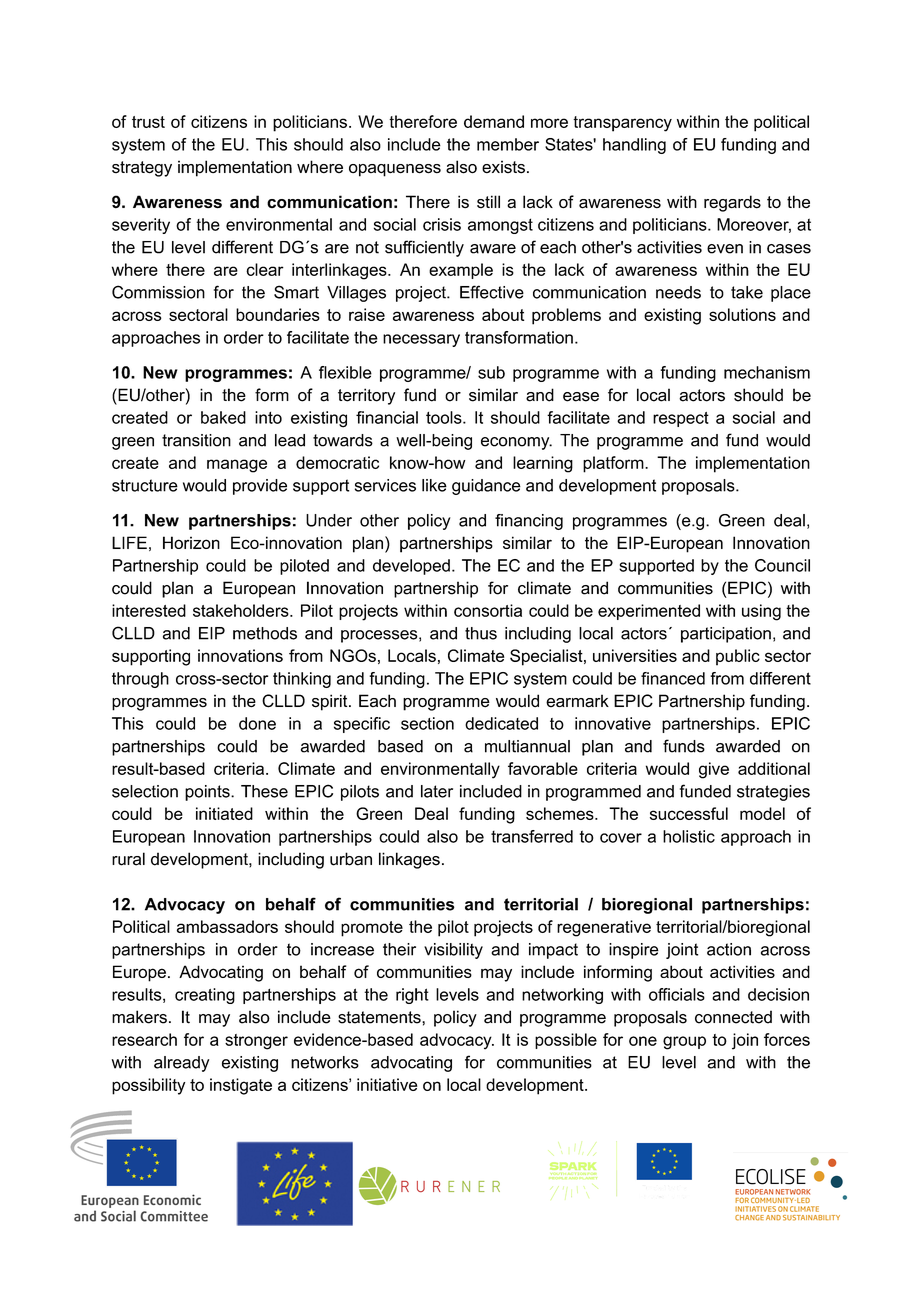  What do you see at coordinates (149, 610) in the screenshot?
I see `interested` at bounding box center [149, 610].
